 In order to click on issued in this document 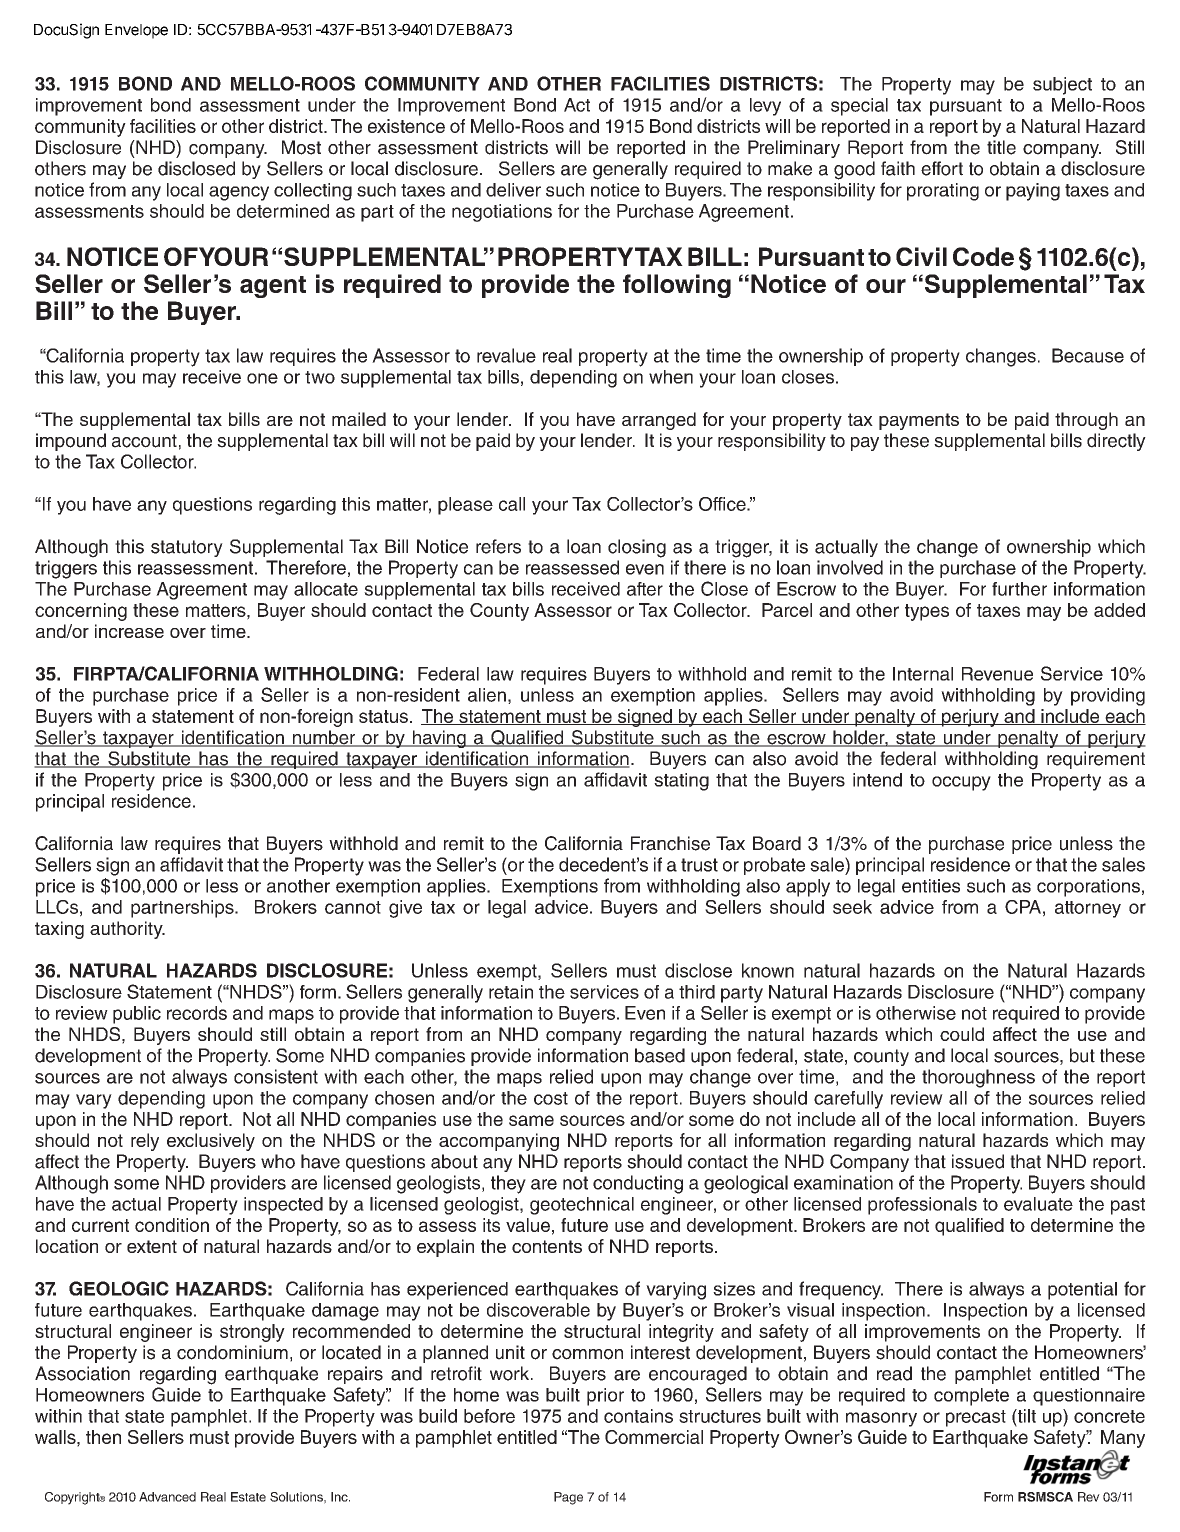, I will do `click(978, 1161)`.
